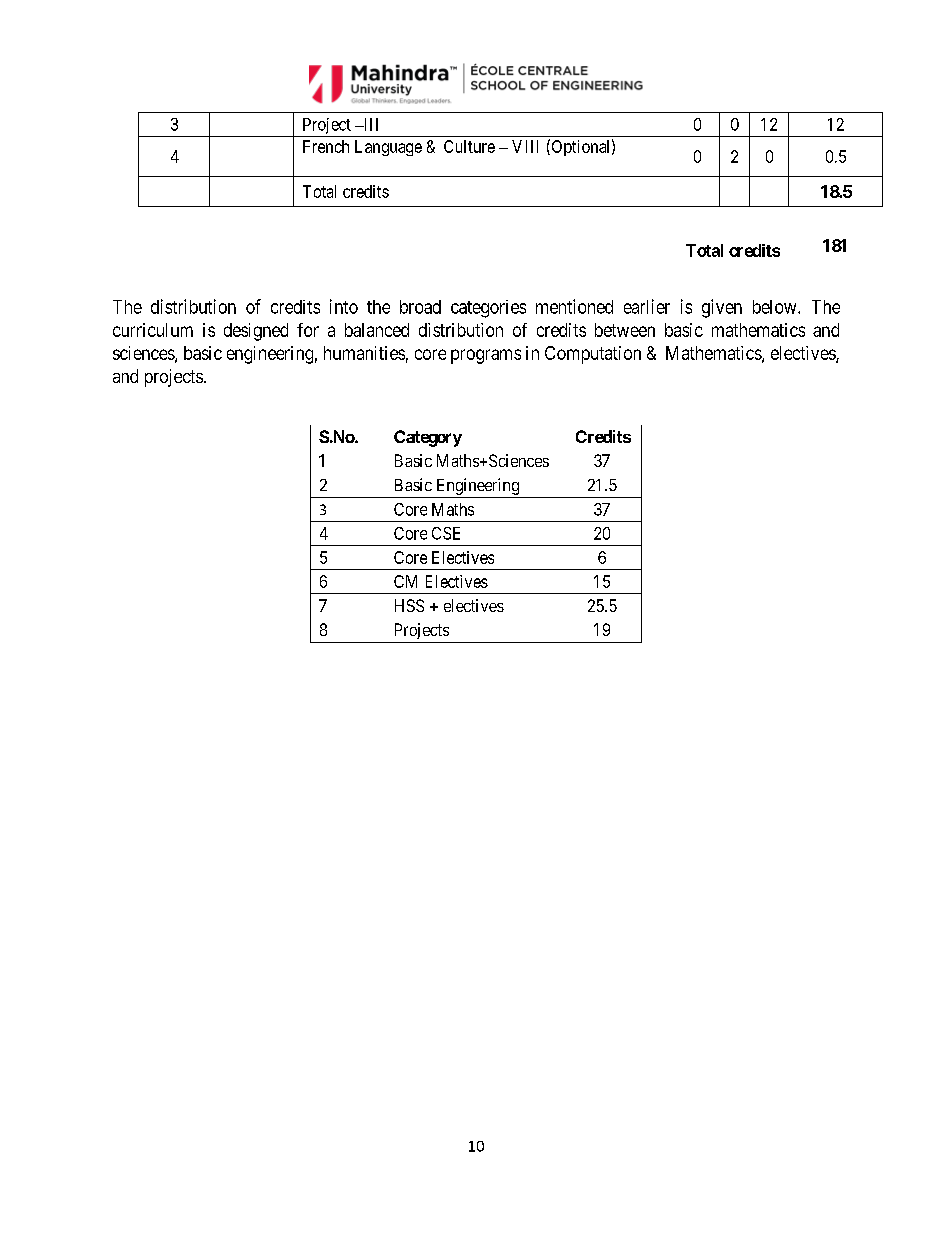 This document has width=952, height=1233. What do you see at coordinates (326, 146) in the document?
I see `French` at bounding box center [326, 146].
